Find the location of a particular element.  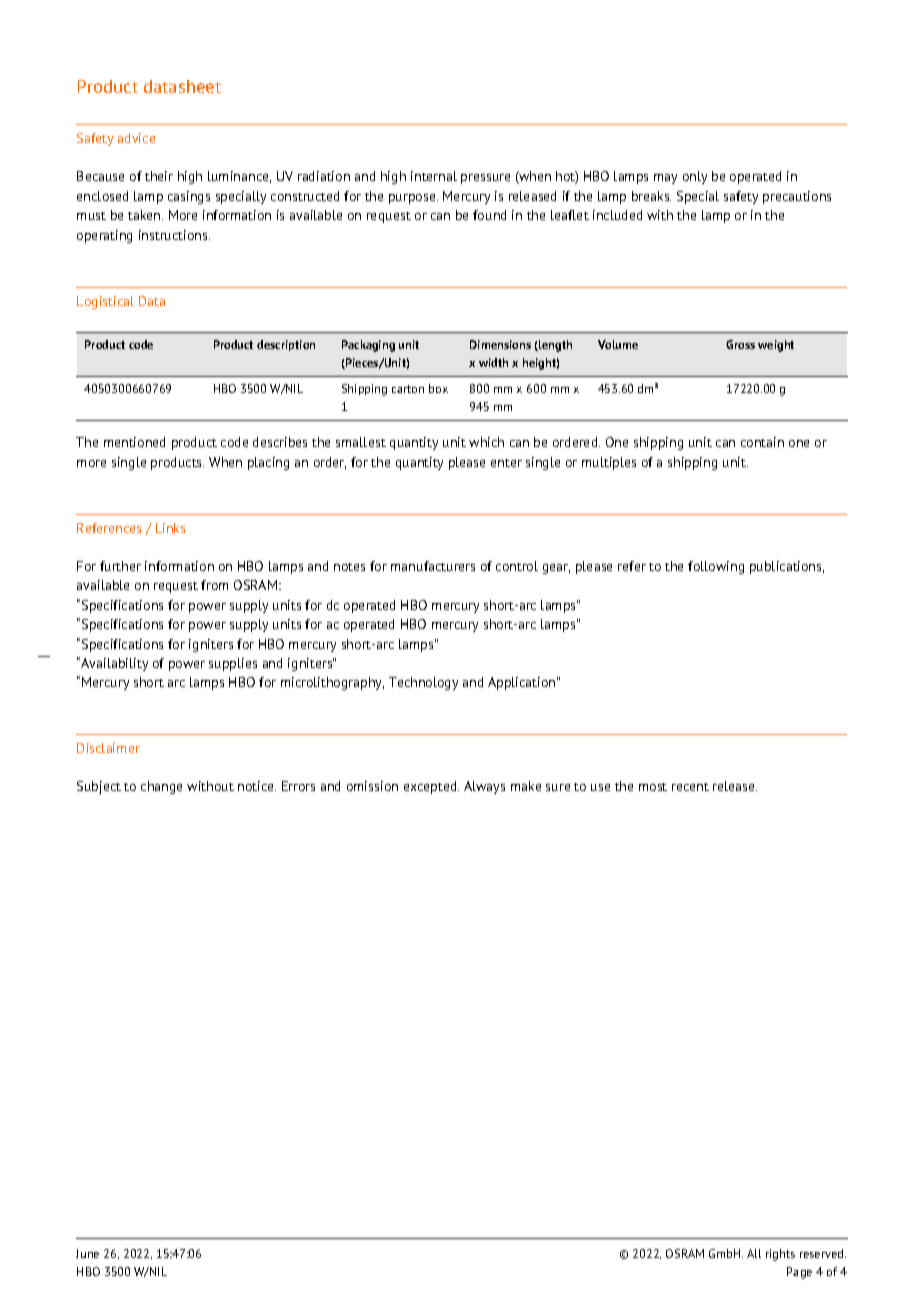

rights is located at coordinates (780, 1255).
